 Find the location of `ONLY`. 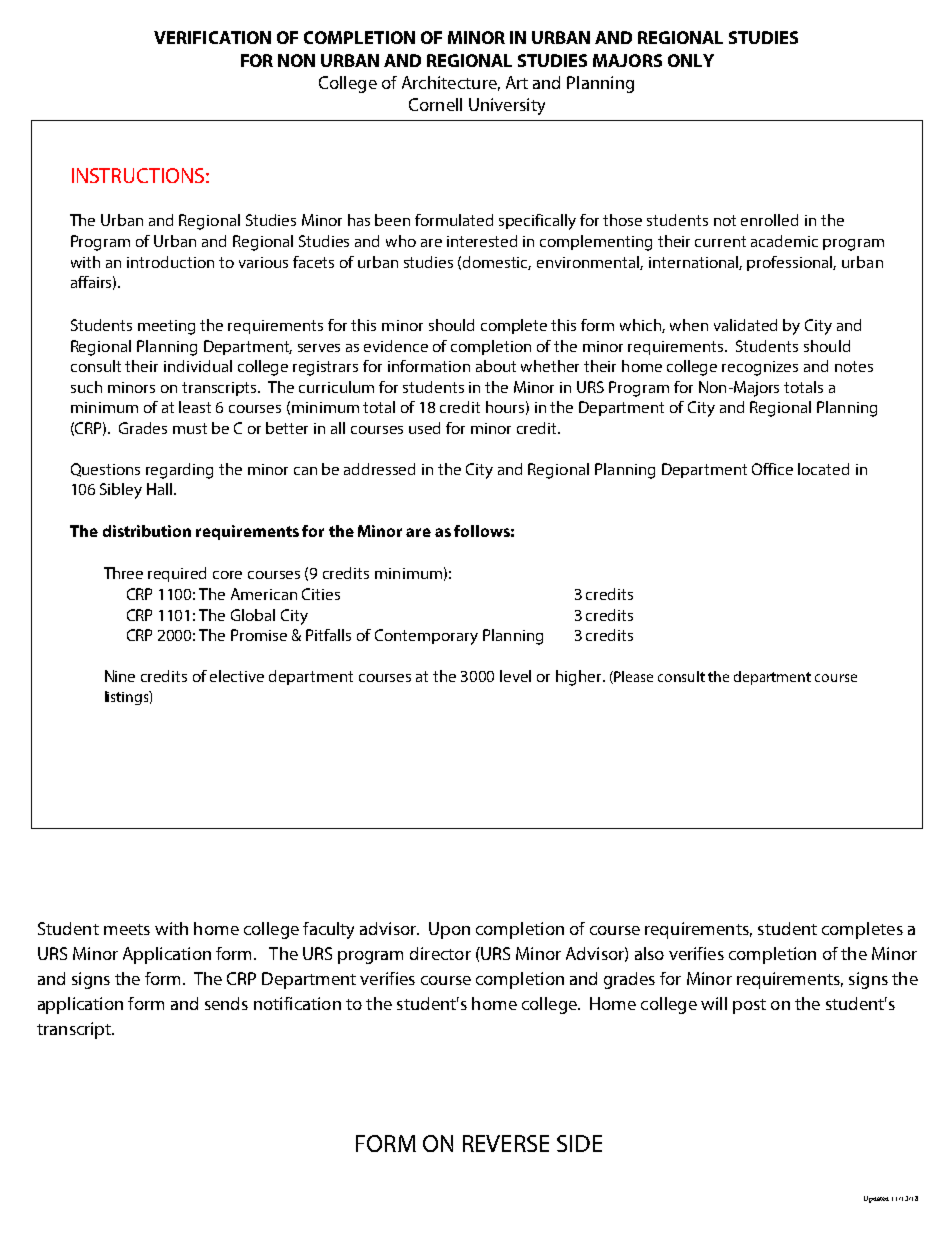

ONLY is located at coordinates (691, 60).
